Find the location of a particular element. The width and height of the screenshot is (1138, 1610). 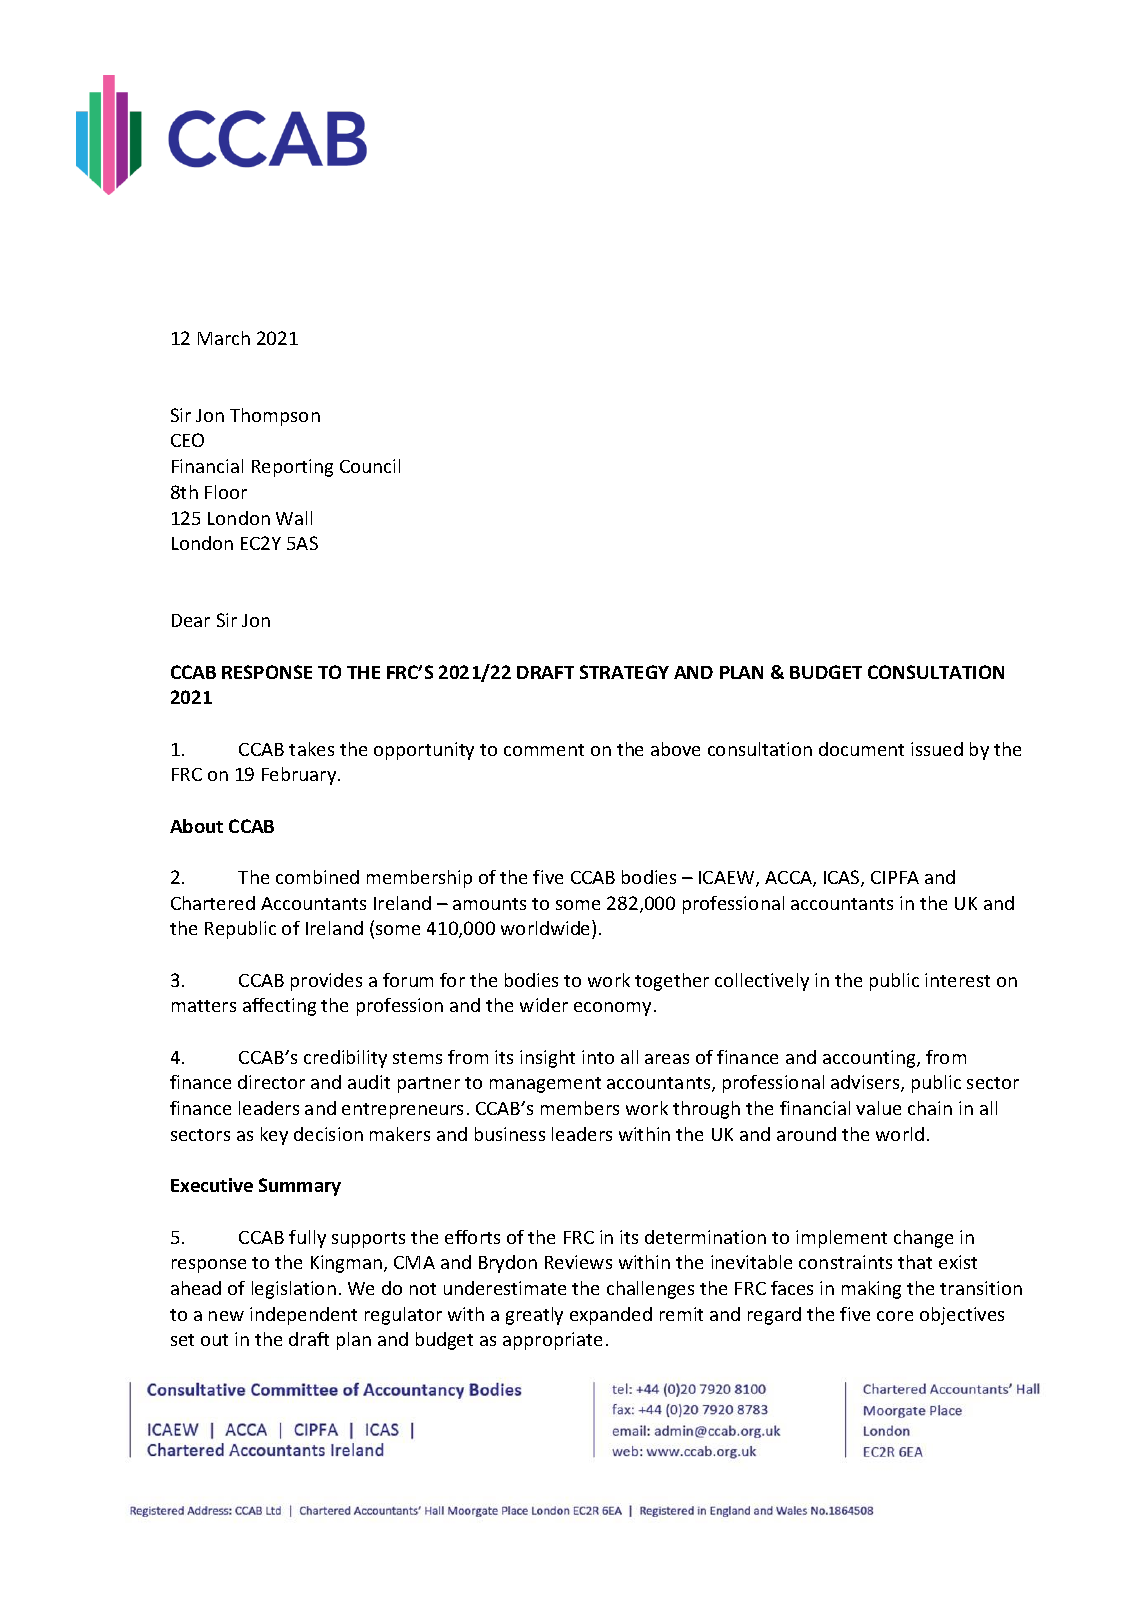

independent is located at coordinates (303, 1316).
